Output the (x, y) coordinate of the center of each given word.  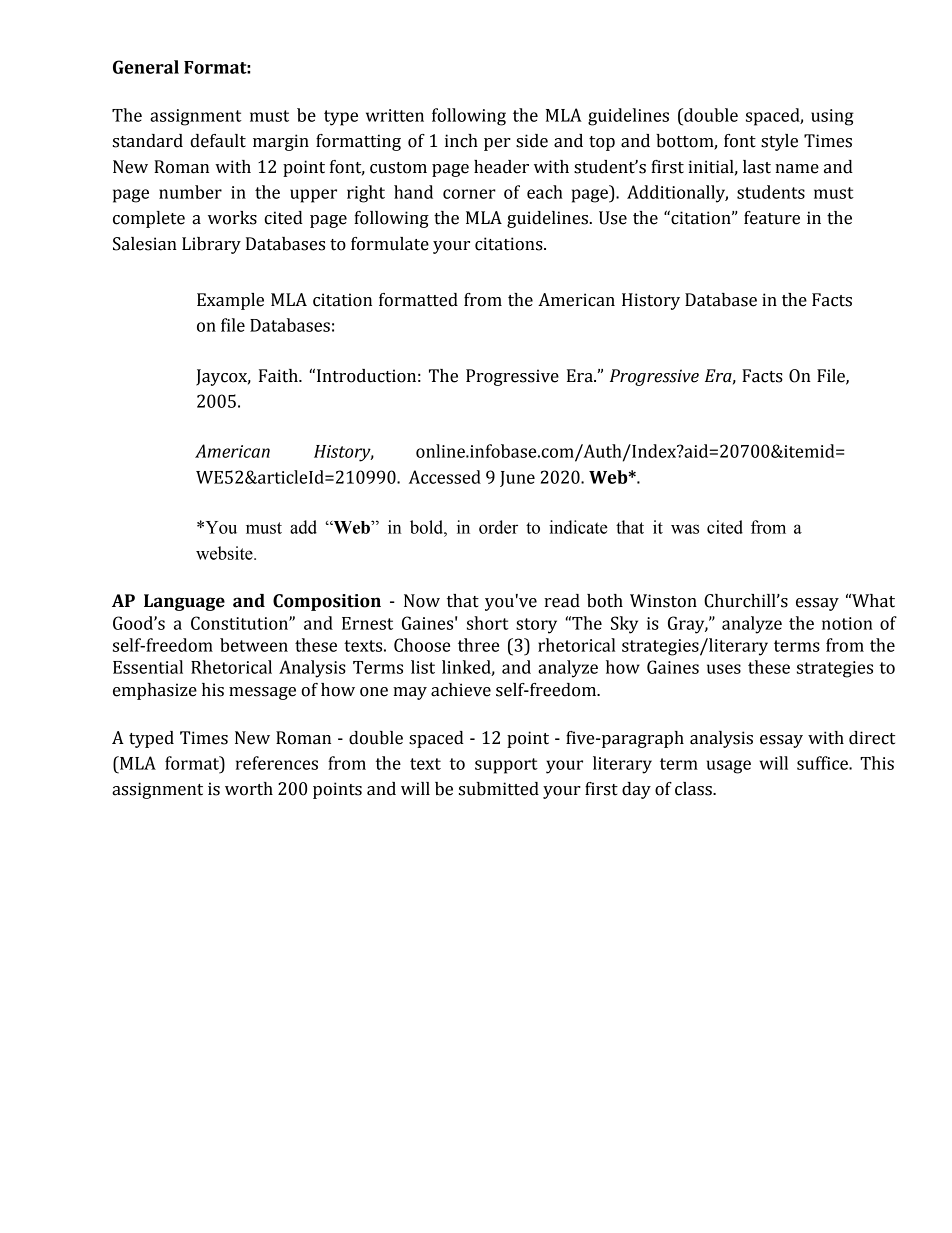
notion (847, 623)
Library (211, 245)
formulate (390, 244)
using (832, 117)
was (685, 529)
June (517, 479)
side (532, 141)
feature (772, 218)
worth (249, 789)
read (562, 601)
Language (184, 602)
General (146, 67)
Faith (279, 376)
